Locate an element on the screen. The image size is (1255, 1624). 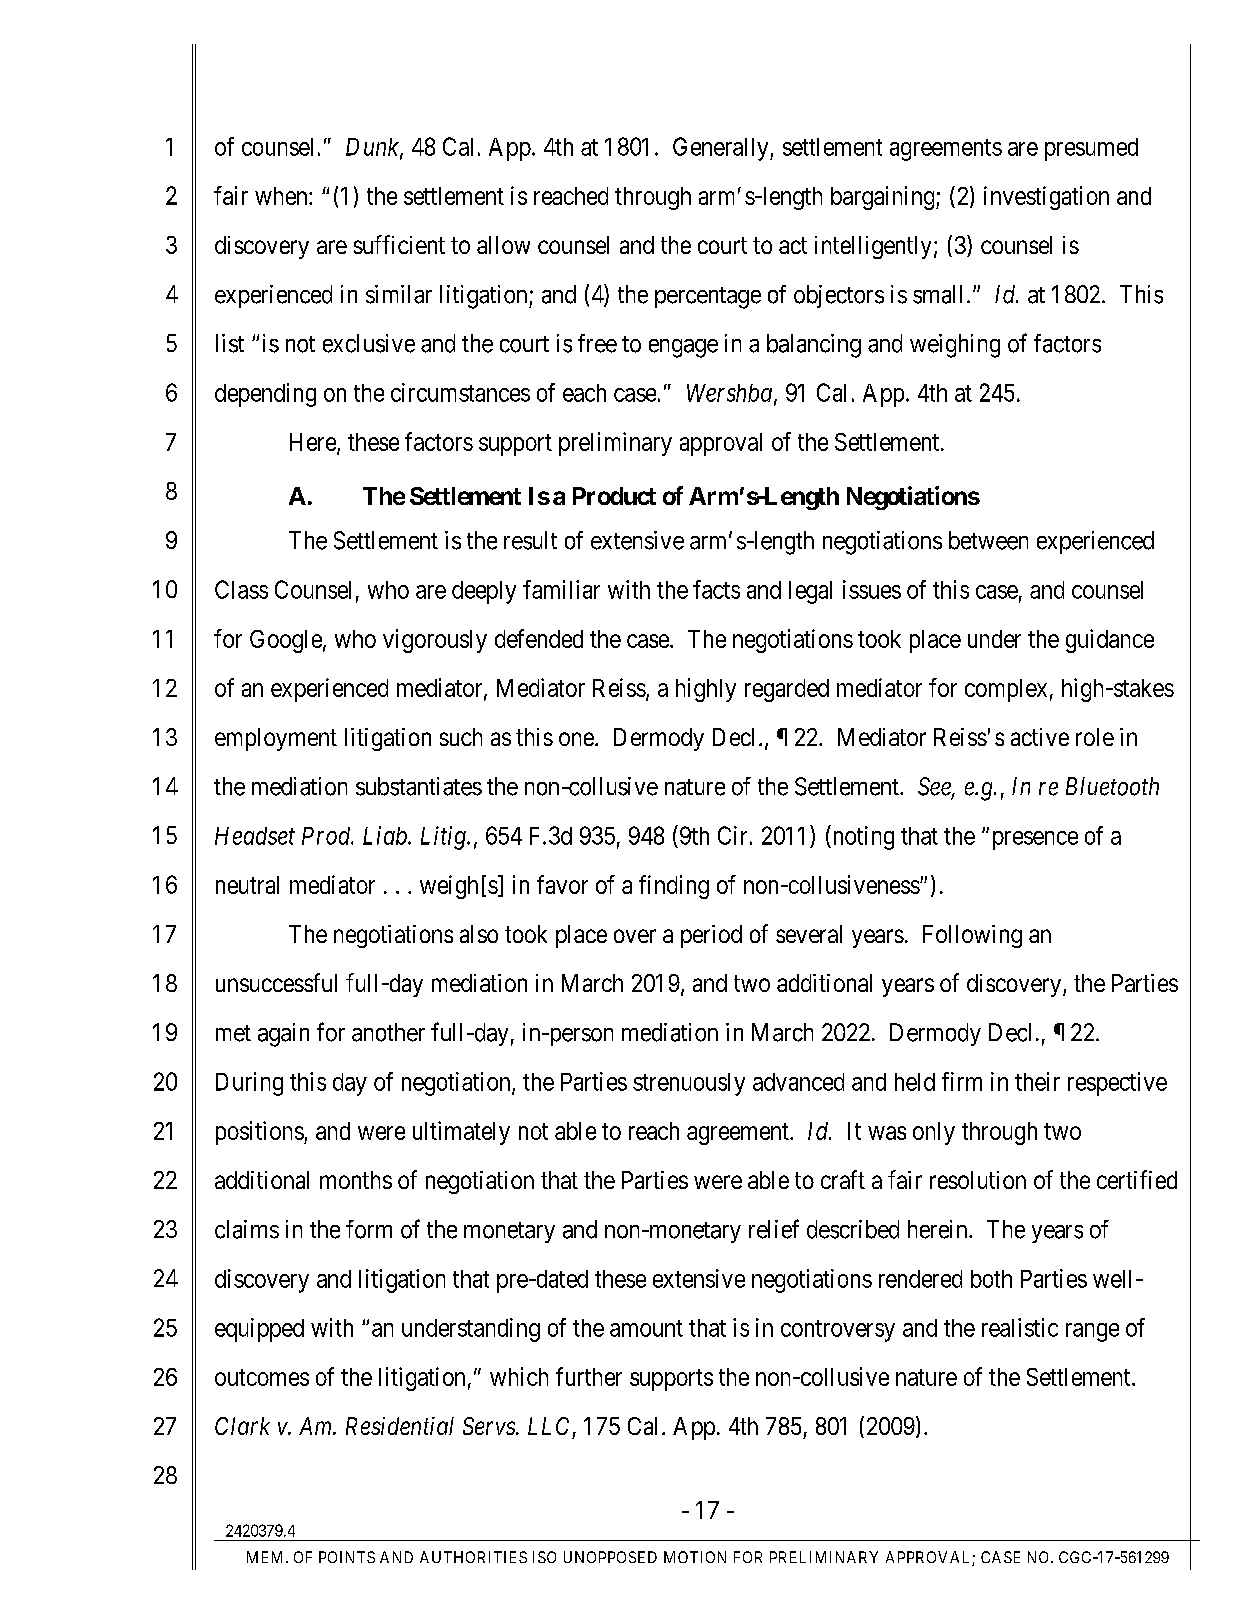
investigation is located at coordinates (1046, 198).
